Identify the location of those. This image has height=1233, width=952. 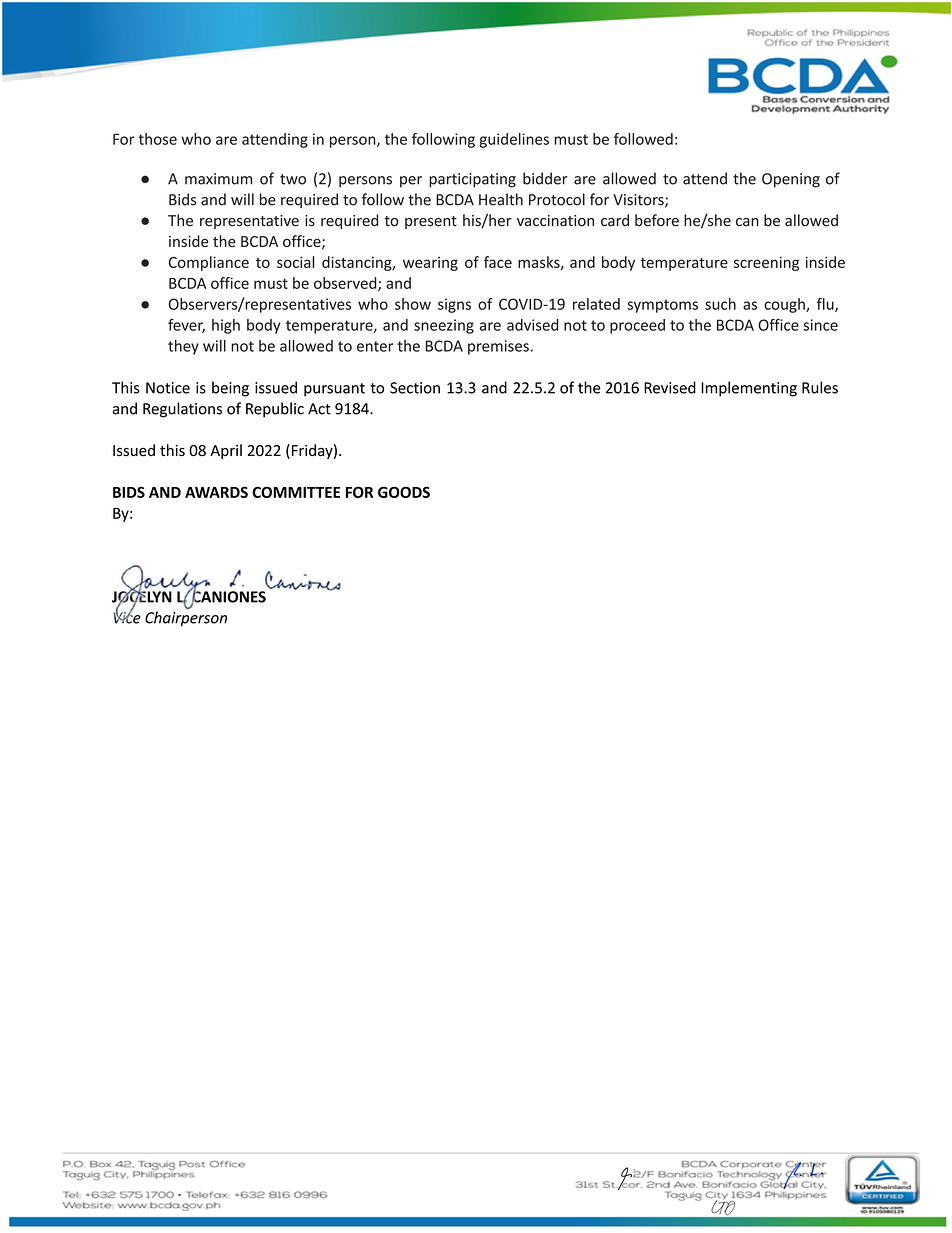
(158, 139).
